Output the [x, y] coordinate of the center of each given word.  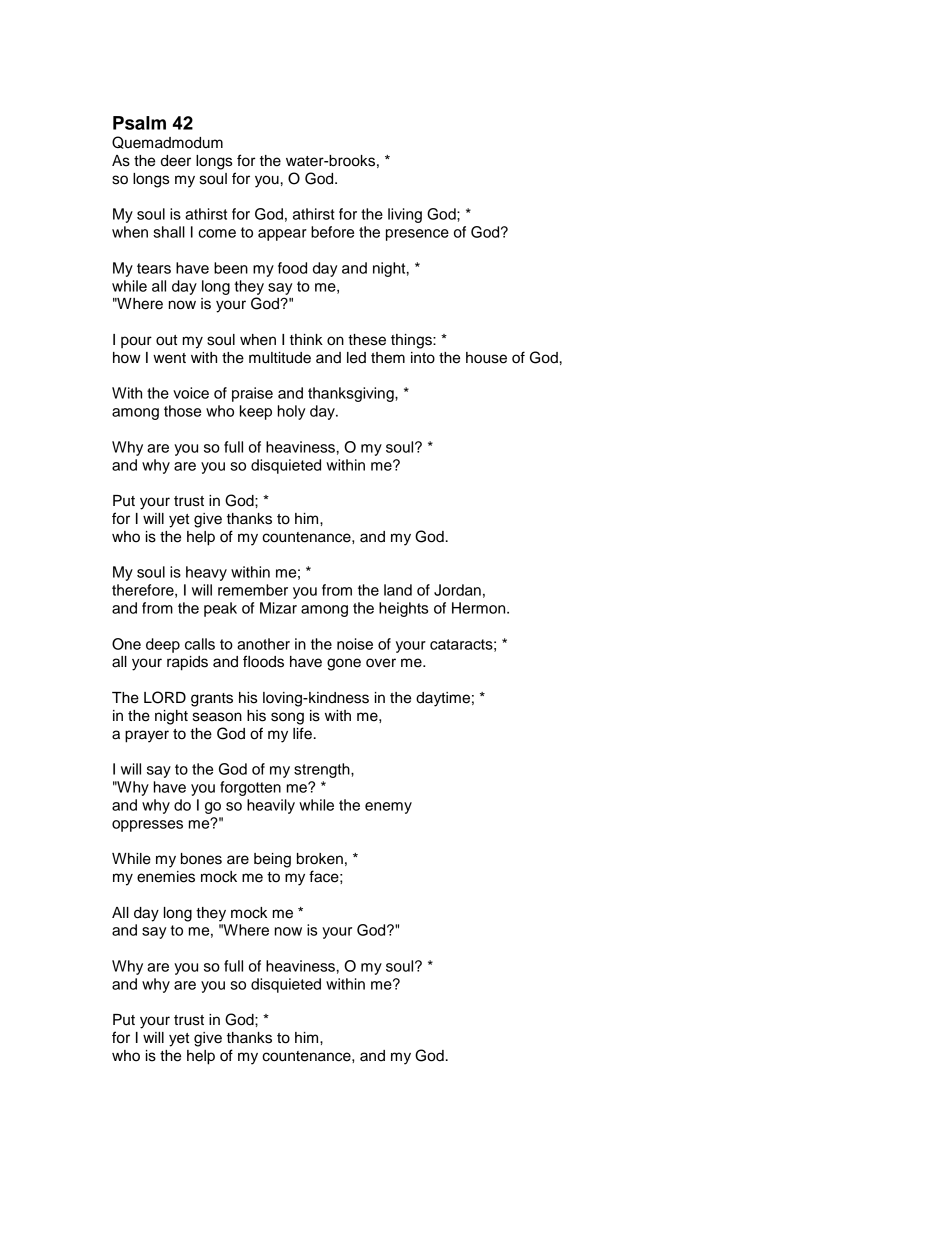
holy [291, 412]
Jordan [457, 590]
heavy [206, 573]
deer [176, 161]
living [405, 215]
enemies [166, 877]
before [332, 232]
